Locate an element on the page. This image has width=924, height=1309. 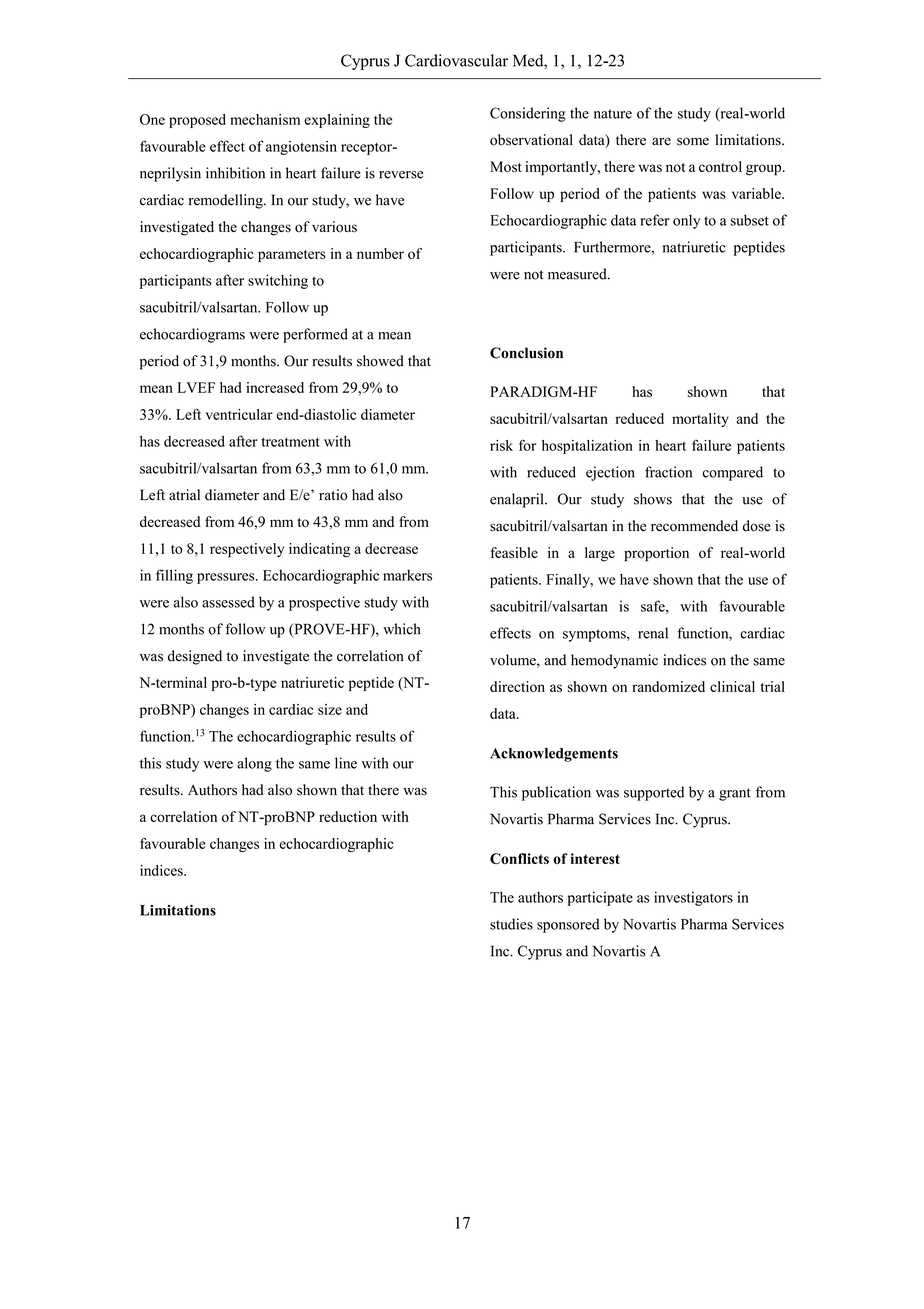
mortality is located at coordinates (700, 420).
